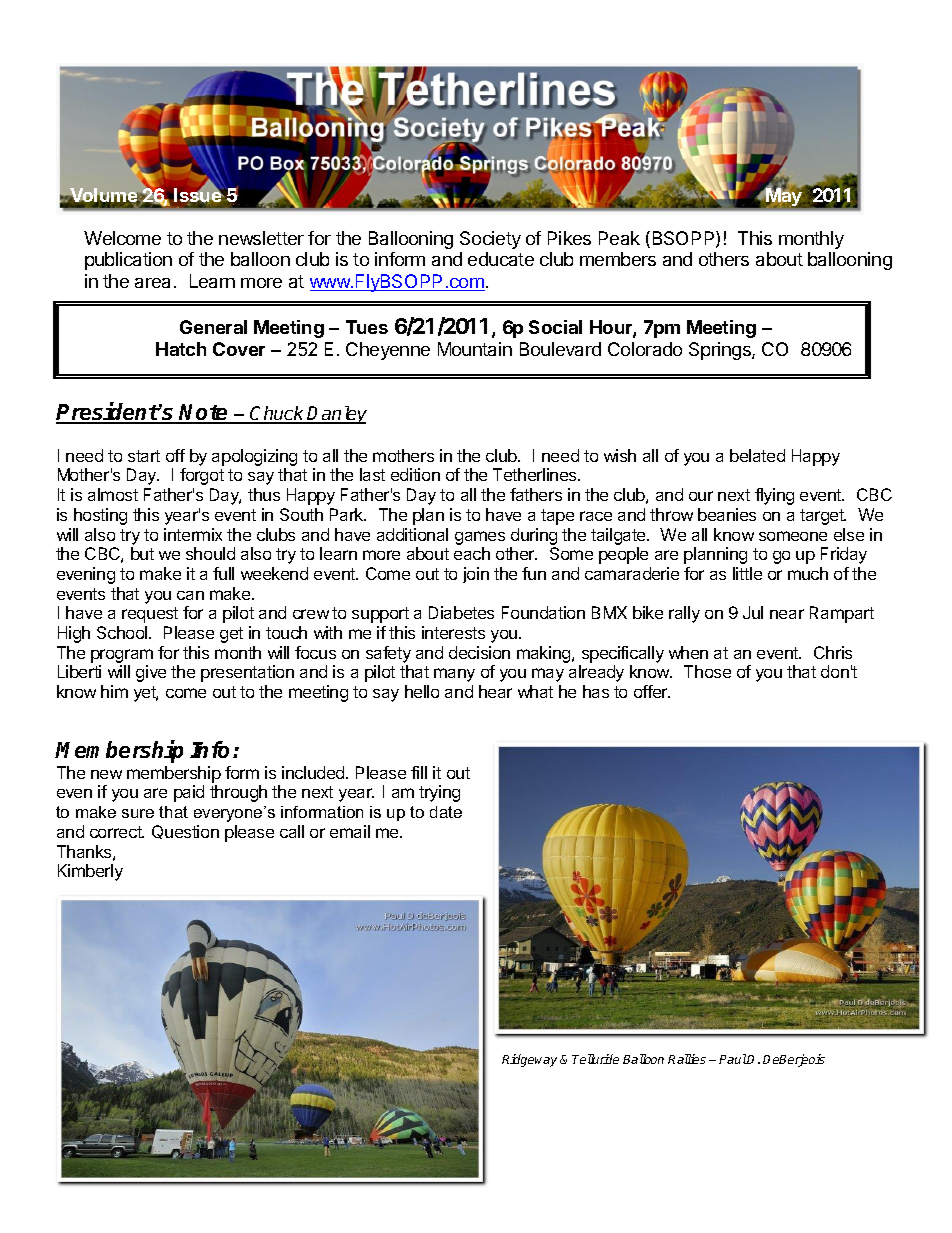  I want to click on Peak, so click(619, 238).
